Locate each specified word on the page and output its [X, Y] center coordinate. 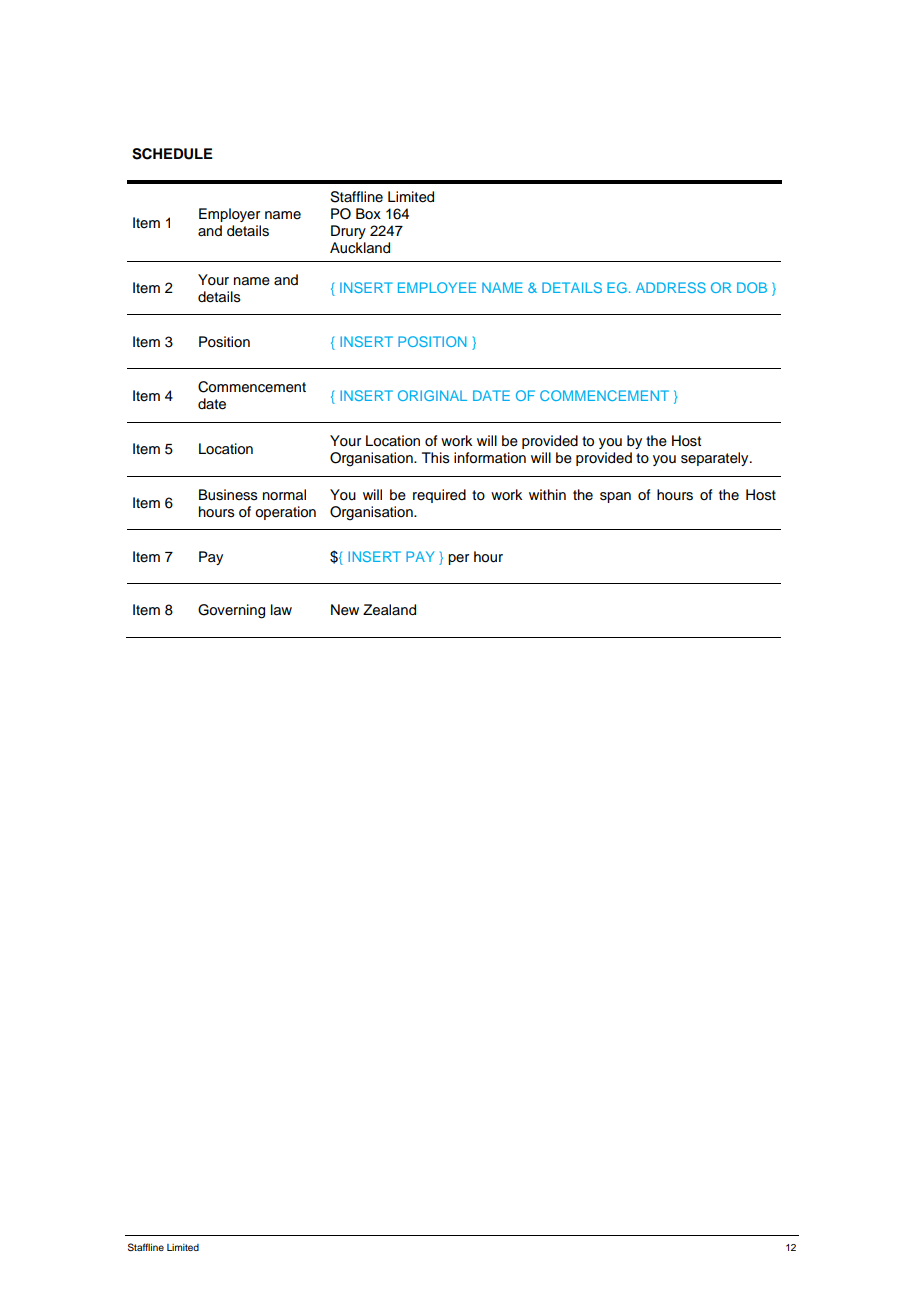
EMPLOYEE [437, 287]
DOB [752, 287]
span [615, 497]
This [436, 458]
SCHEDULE [172, 154]
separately [716, 459]
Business [228, 495]
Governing [231, 611]
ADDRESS [671, 287]
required [439, 496]
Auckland [360, 248]
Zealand [389, 610]
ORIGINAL [432, 395]
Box [368, 213]
